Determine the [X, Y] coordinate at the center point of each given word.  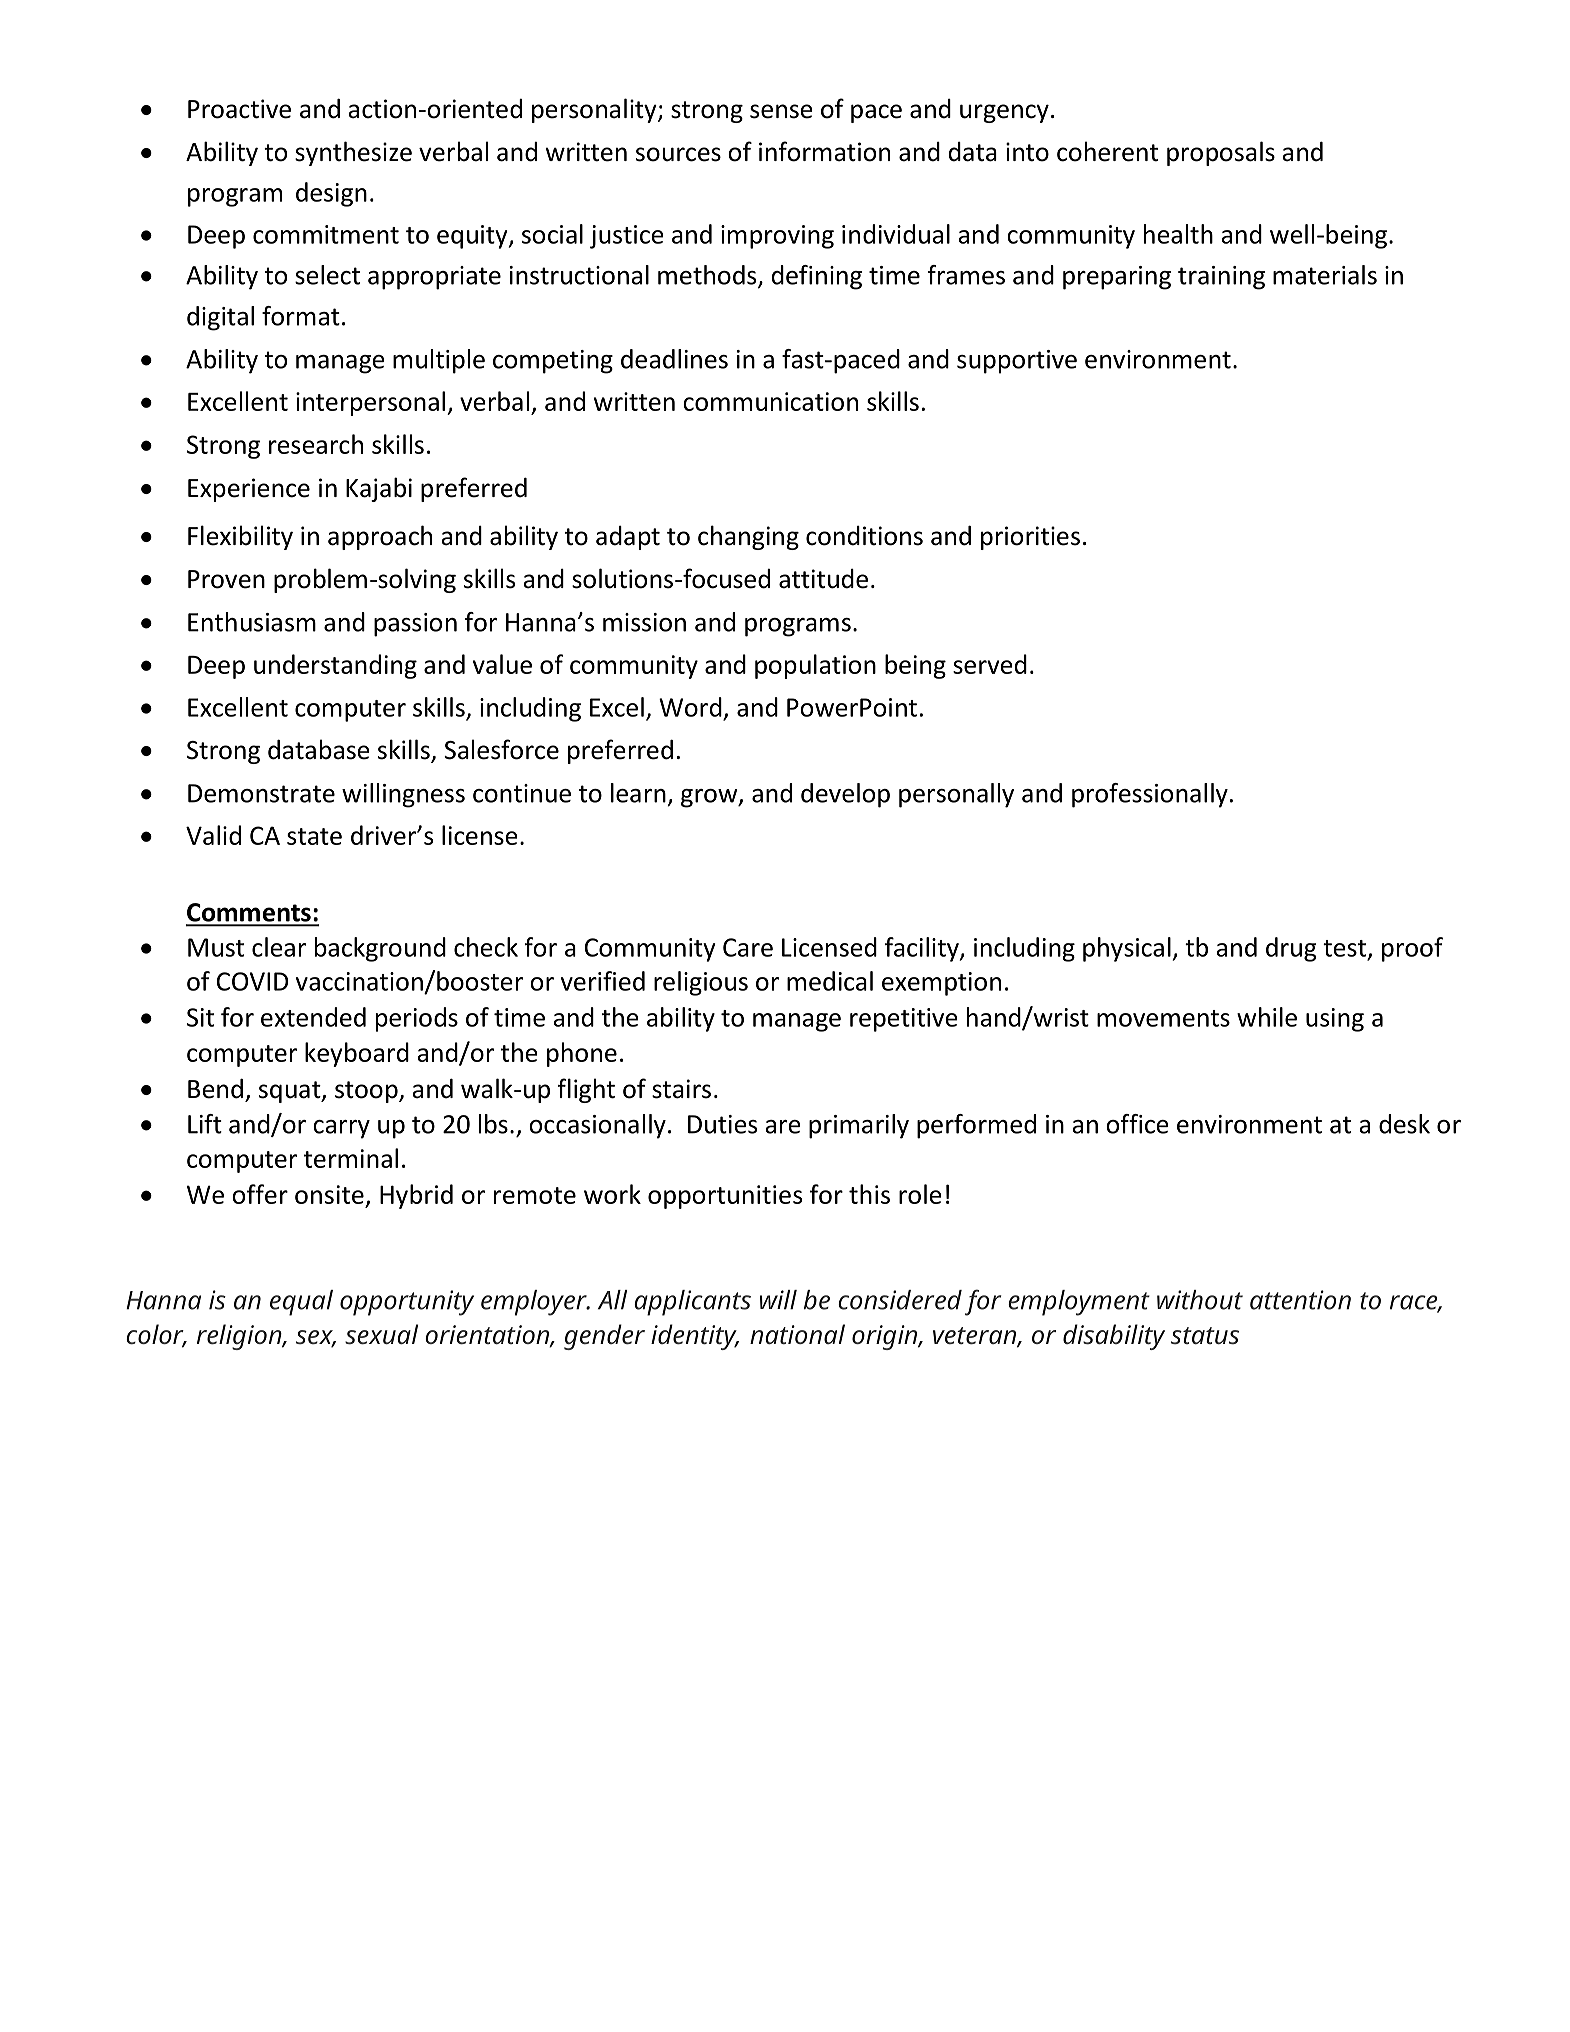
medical [830, 981]
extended [313, 1017]
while [1267, 1017]
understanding [335, 666]
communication [770, 401]
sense [781, 111]
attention [1300, 1300]
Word [690, 707]
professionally [1150, 795]
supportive [1017, 362]
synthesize [353, 153]
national [797, 1334]
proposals [1221, 153]
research [316, 444]
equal [301, 1303]
